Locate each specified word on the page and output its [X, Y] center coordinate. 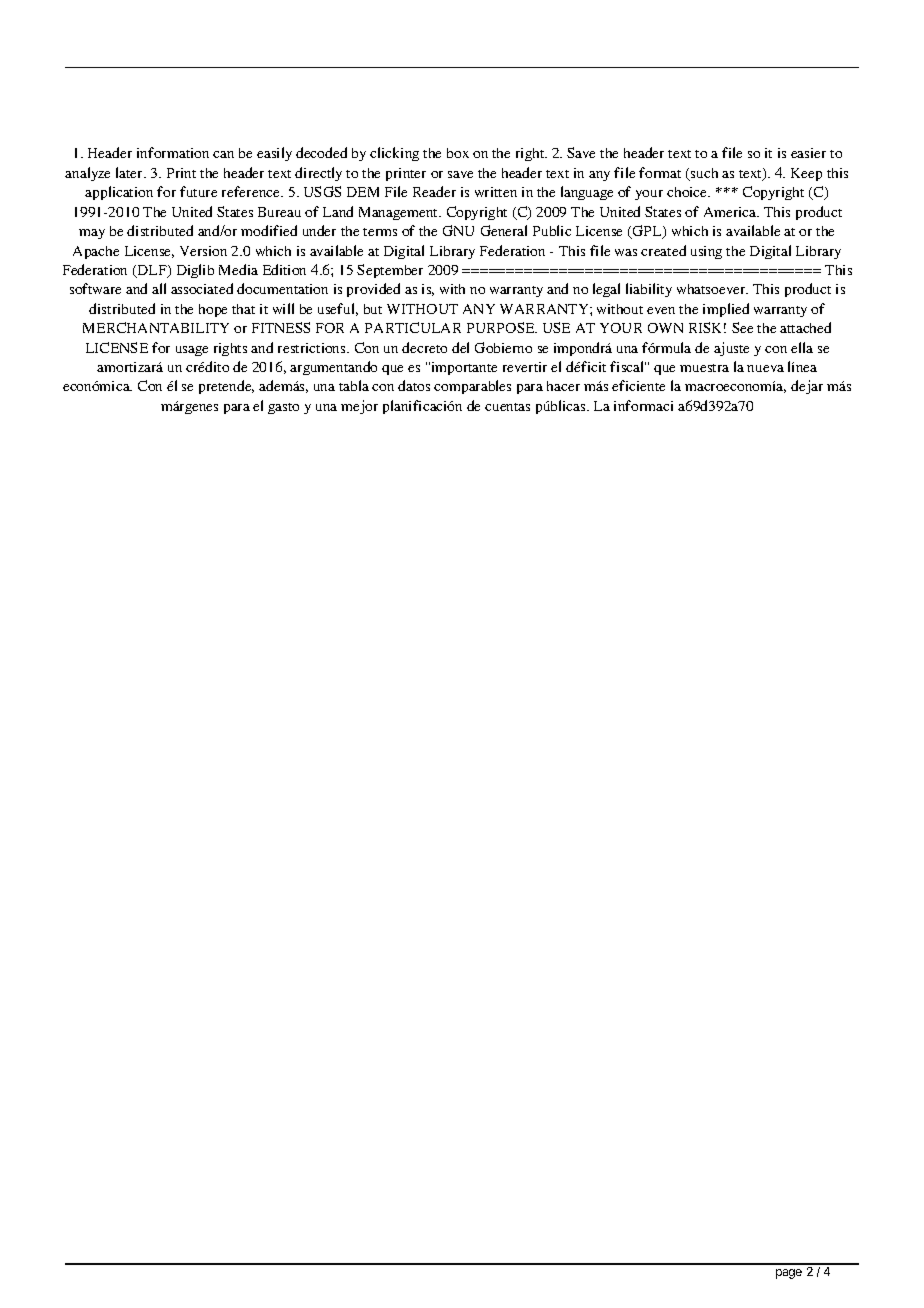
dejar [807, 387]
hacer [563, 386]
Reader [434, 191]
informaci [643, 405]
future [198, 191]
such [703, 174]
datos [414, 385]
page [789, 1274]
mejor [359, 407]
